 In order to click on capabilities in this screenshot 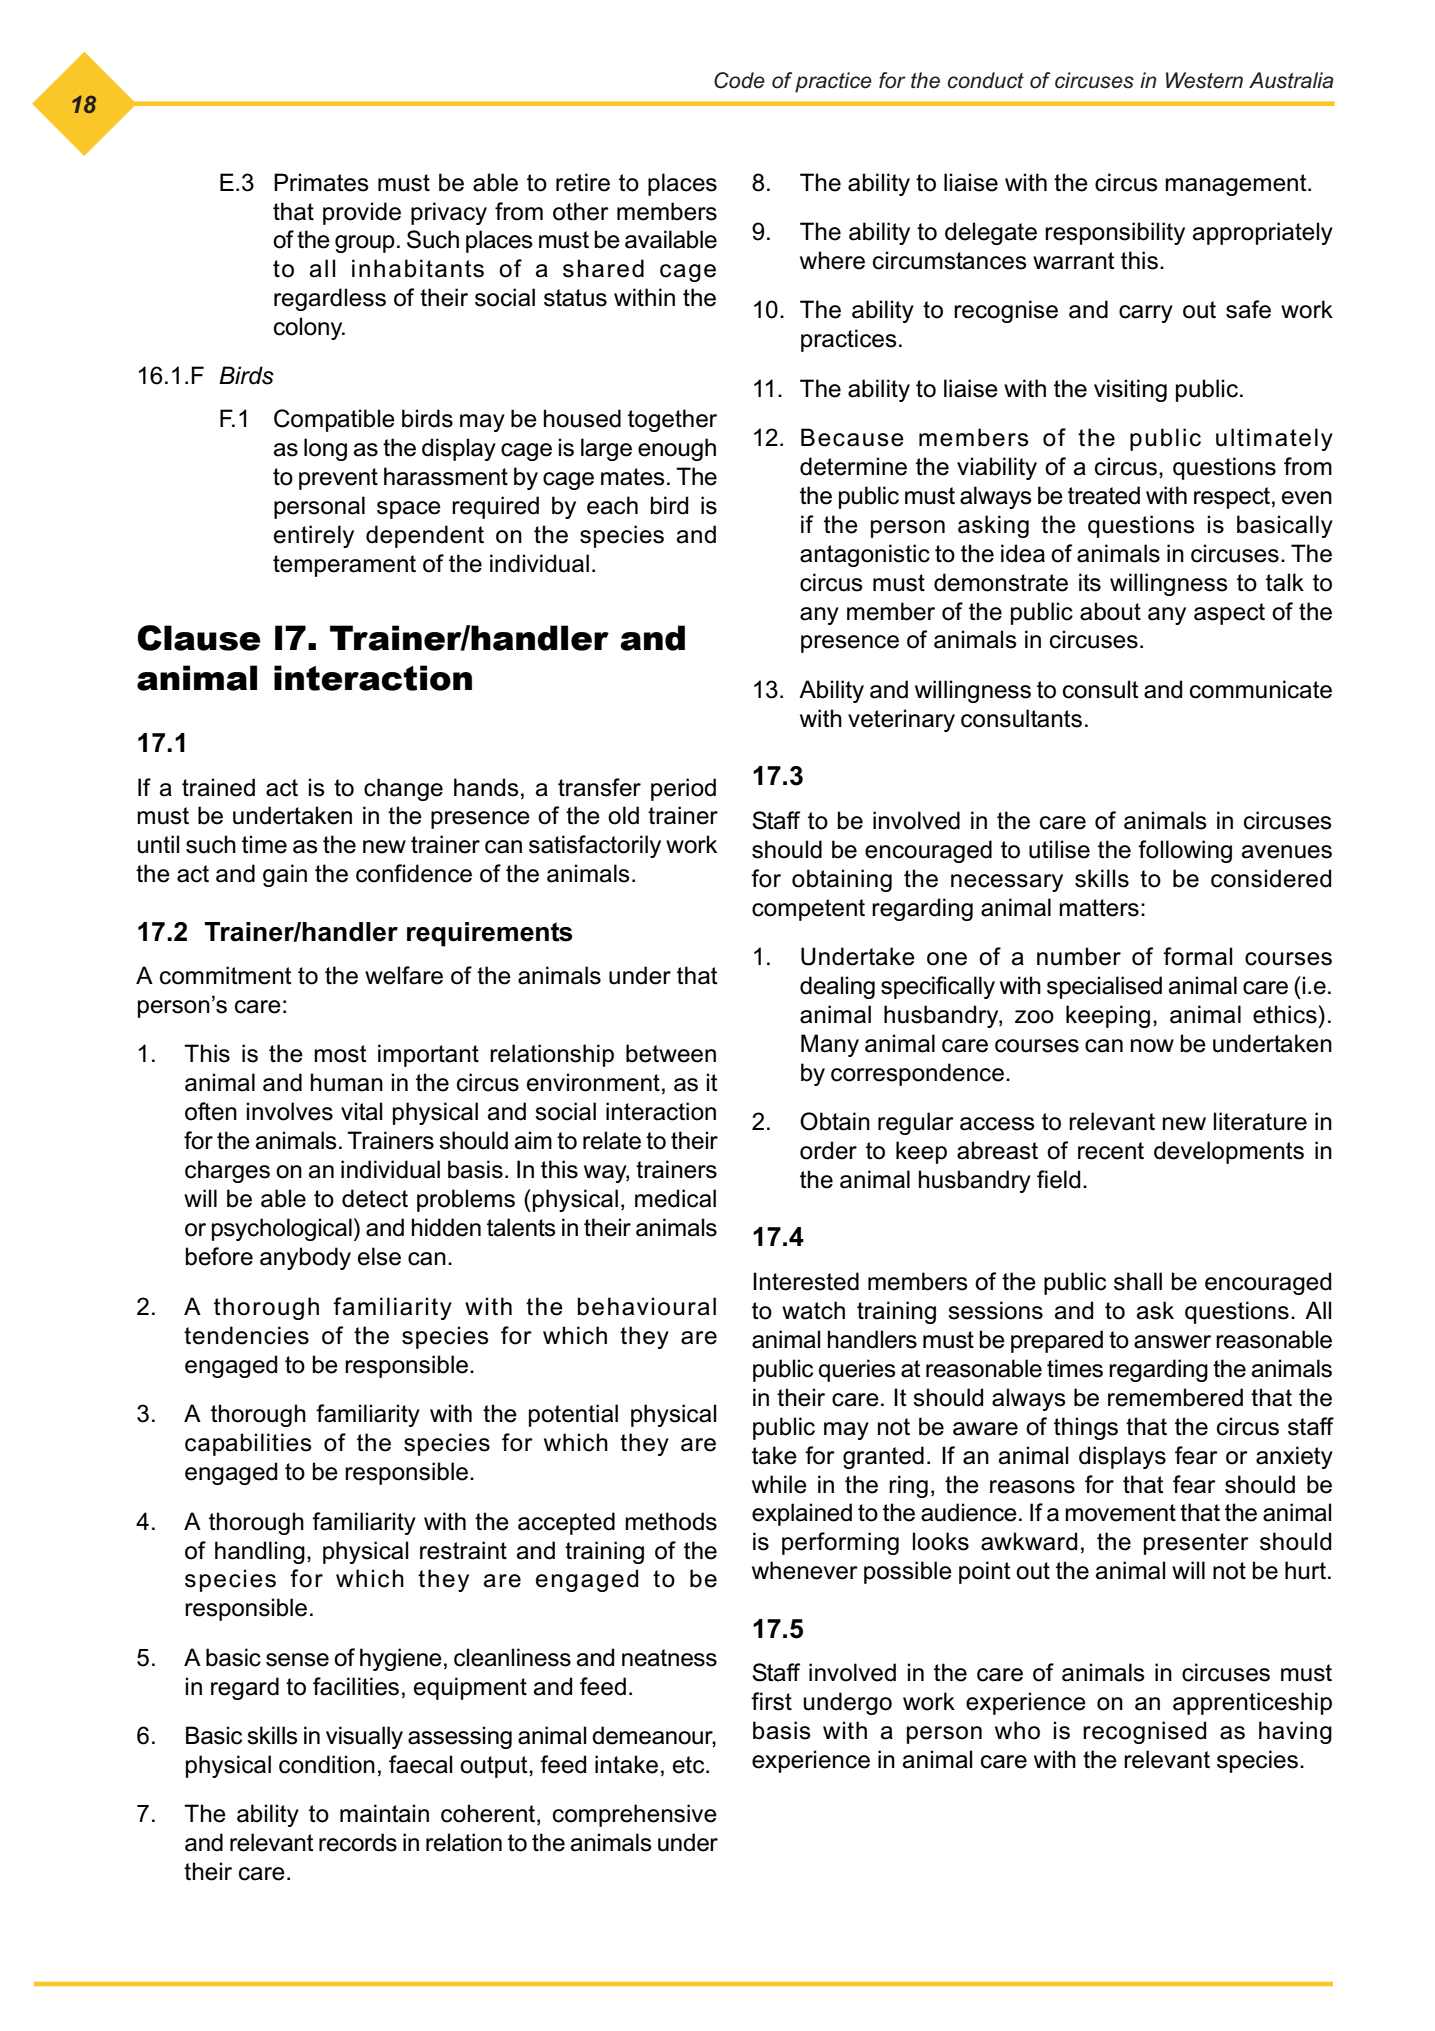, I will do `click(248, 1444)`.
